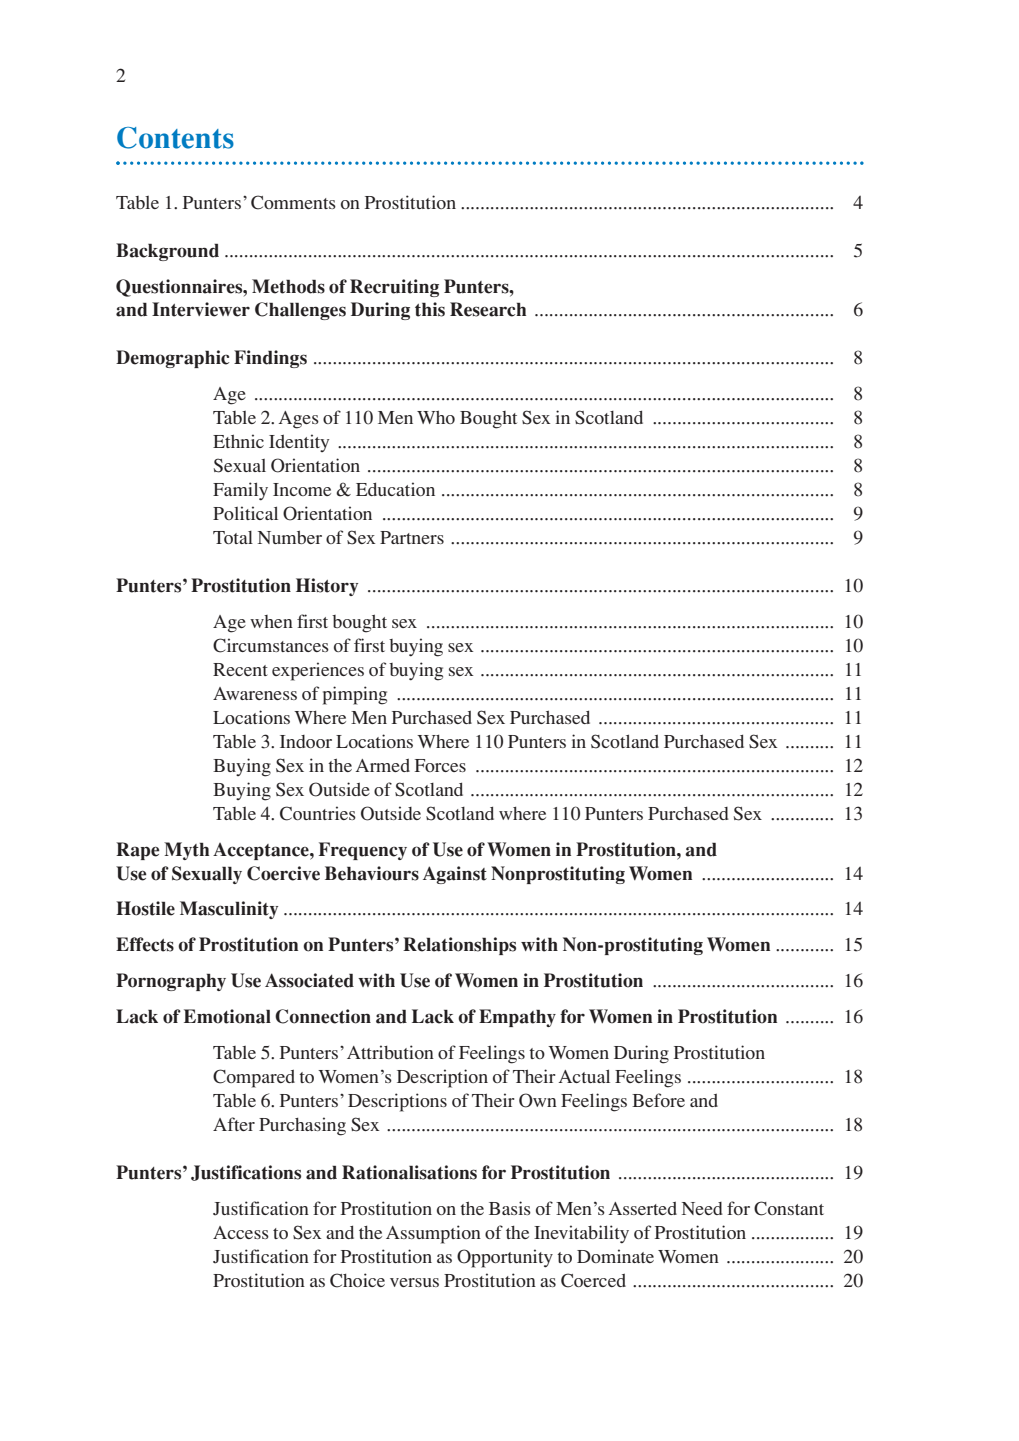 This image has width=1019, height=1441. What do you see at coordinates (488, 309) in the image?
I see `Research` at bounding box center [488, 309].
